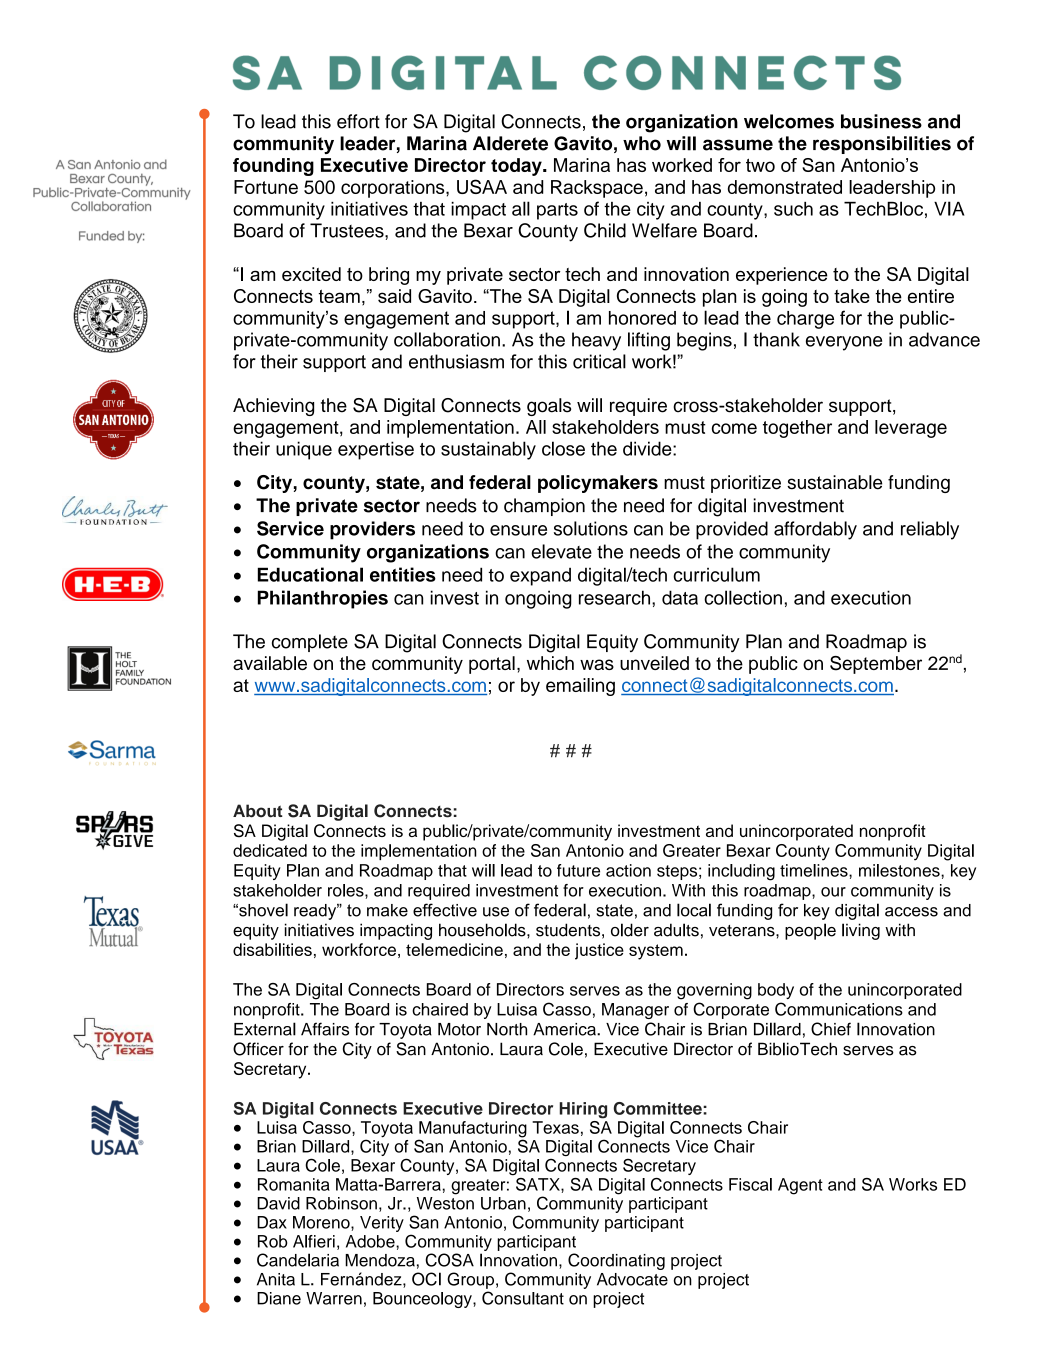 Image resolution: width=1056 pixels, height=1366 pixels. What do you see at coordinates (314, 1241) in the page?
I see `Alfieri` at bounding box center [314, 1241].
